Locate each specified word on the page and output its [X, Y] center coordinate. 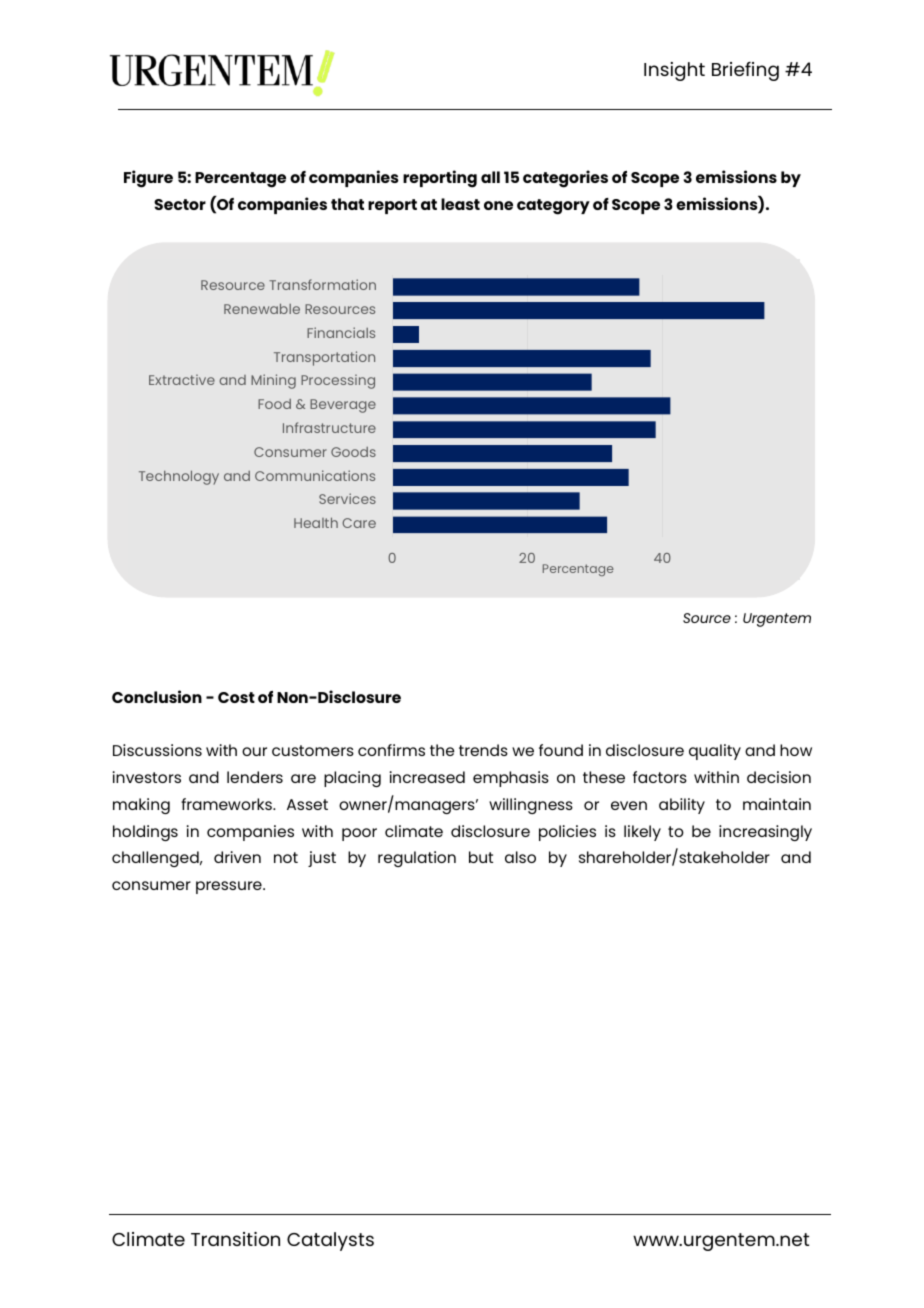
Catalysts [330, 1241]
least [460, 204]
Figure [148, 179]
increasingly [765, 833]
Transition [235, 1239]
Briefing [745, 71]
